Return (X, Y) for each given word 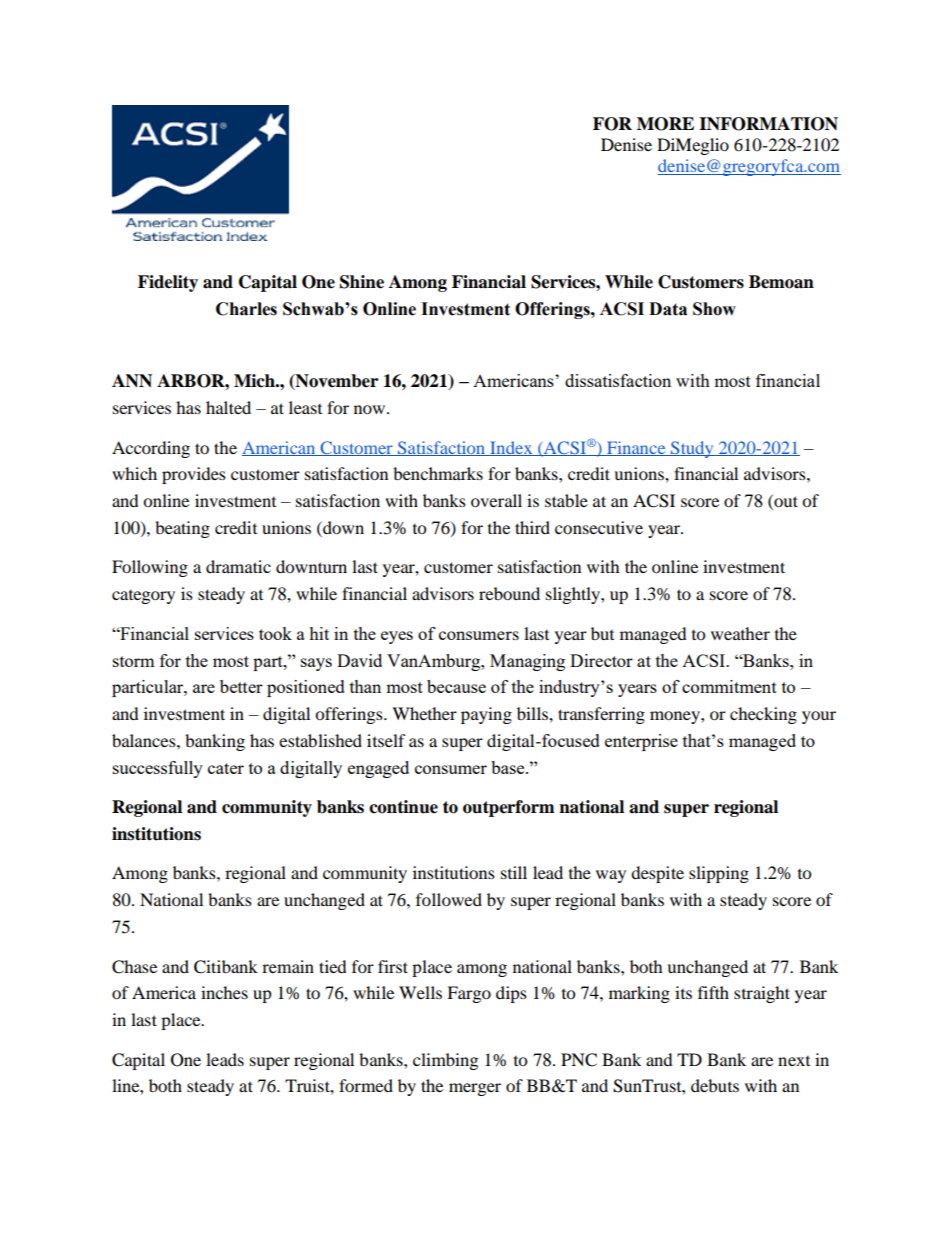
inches (224, 992)
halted (228, 407)
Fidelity (168, 283)
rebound (509, 593)
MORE (665, 124)
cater (226, 768)
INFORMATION (768, 124)
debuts (715, 1085)
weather (740, 633)
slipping (719, 874)
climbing (445, 1061)
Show (714, 309)
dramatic (238, 566)
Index (511, 448)
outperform (509, 808)
